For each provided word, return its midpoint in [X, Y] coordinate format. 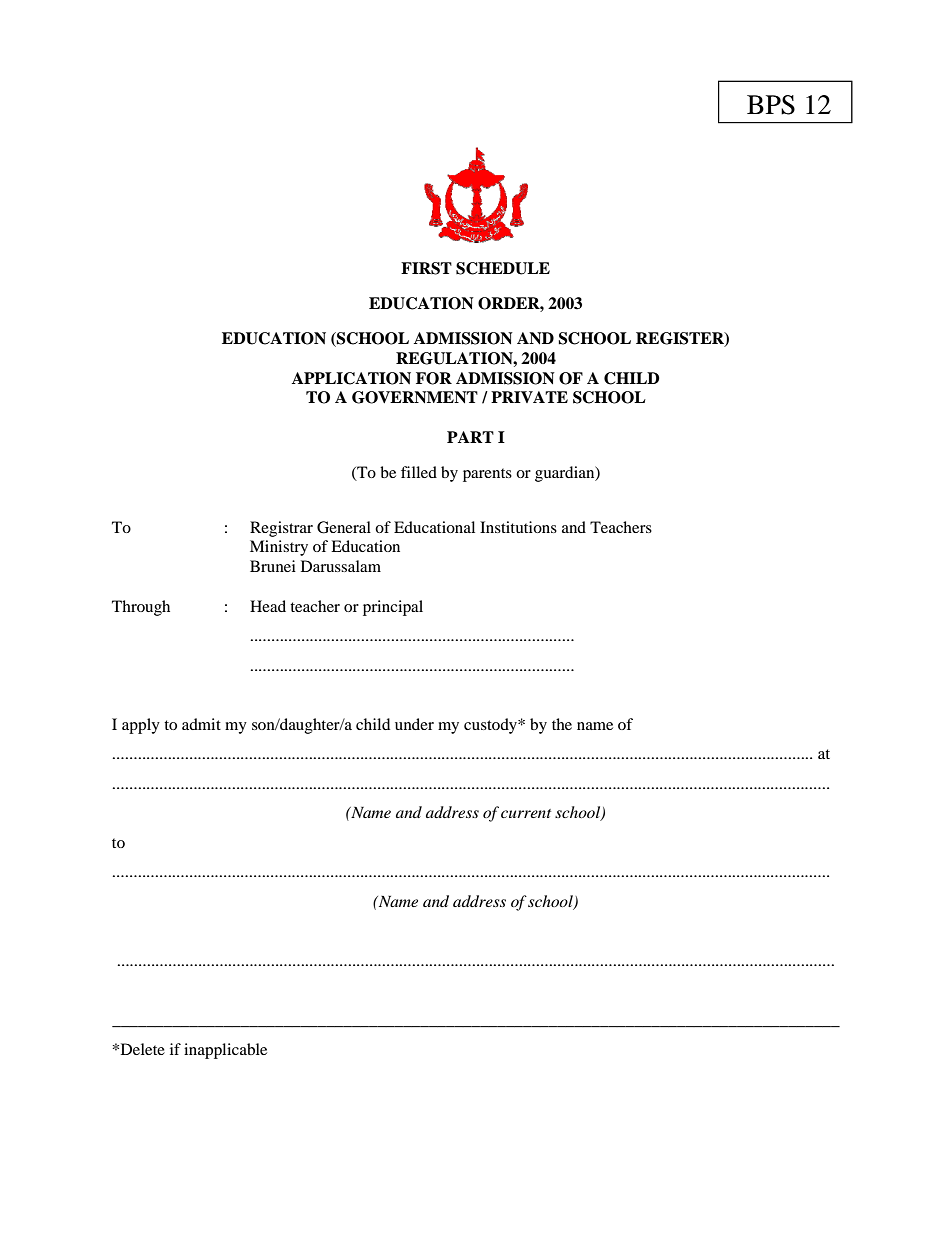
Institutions [518, 527]
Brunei [273, 566]
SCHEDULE [503, 268]
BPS [771, 105]
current [526, 813]
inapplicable [225, 1051]
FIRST [426, 268]
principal [393, 608]
